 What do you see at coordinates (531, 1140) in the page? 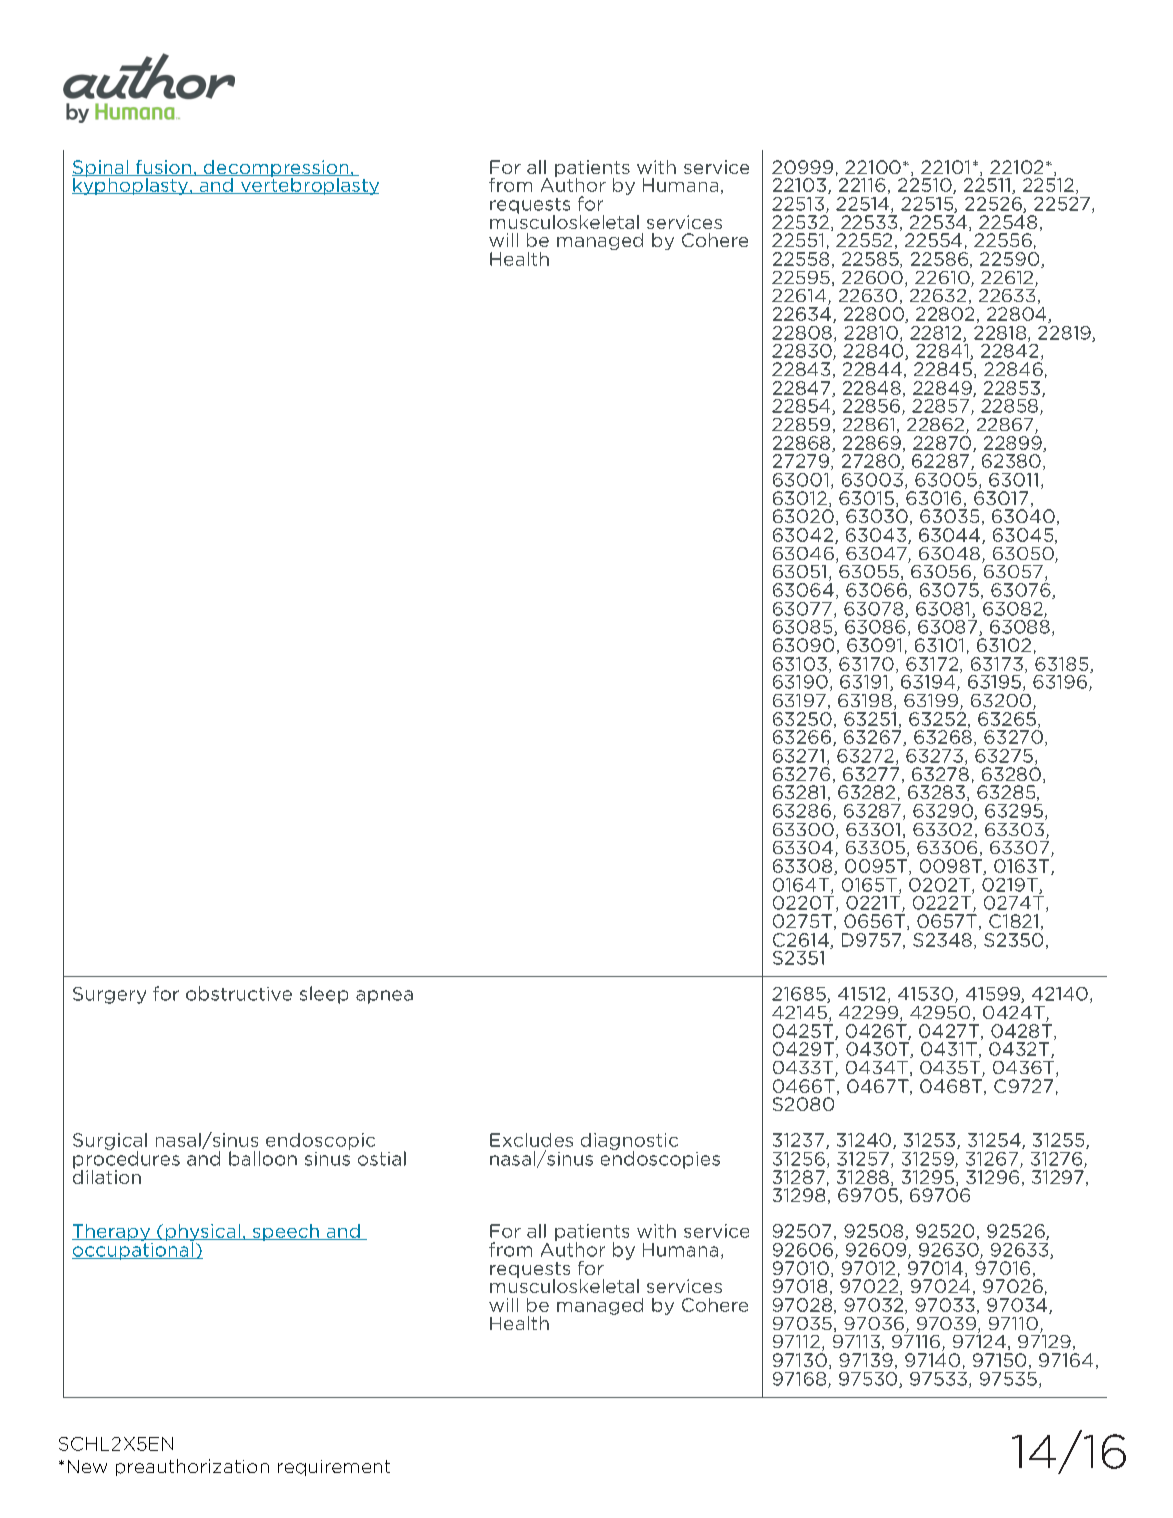
I see `Excludes` at bounding box center [531, 1140].
